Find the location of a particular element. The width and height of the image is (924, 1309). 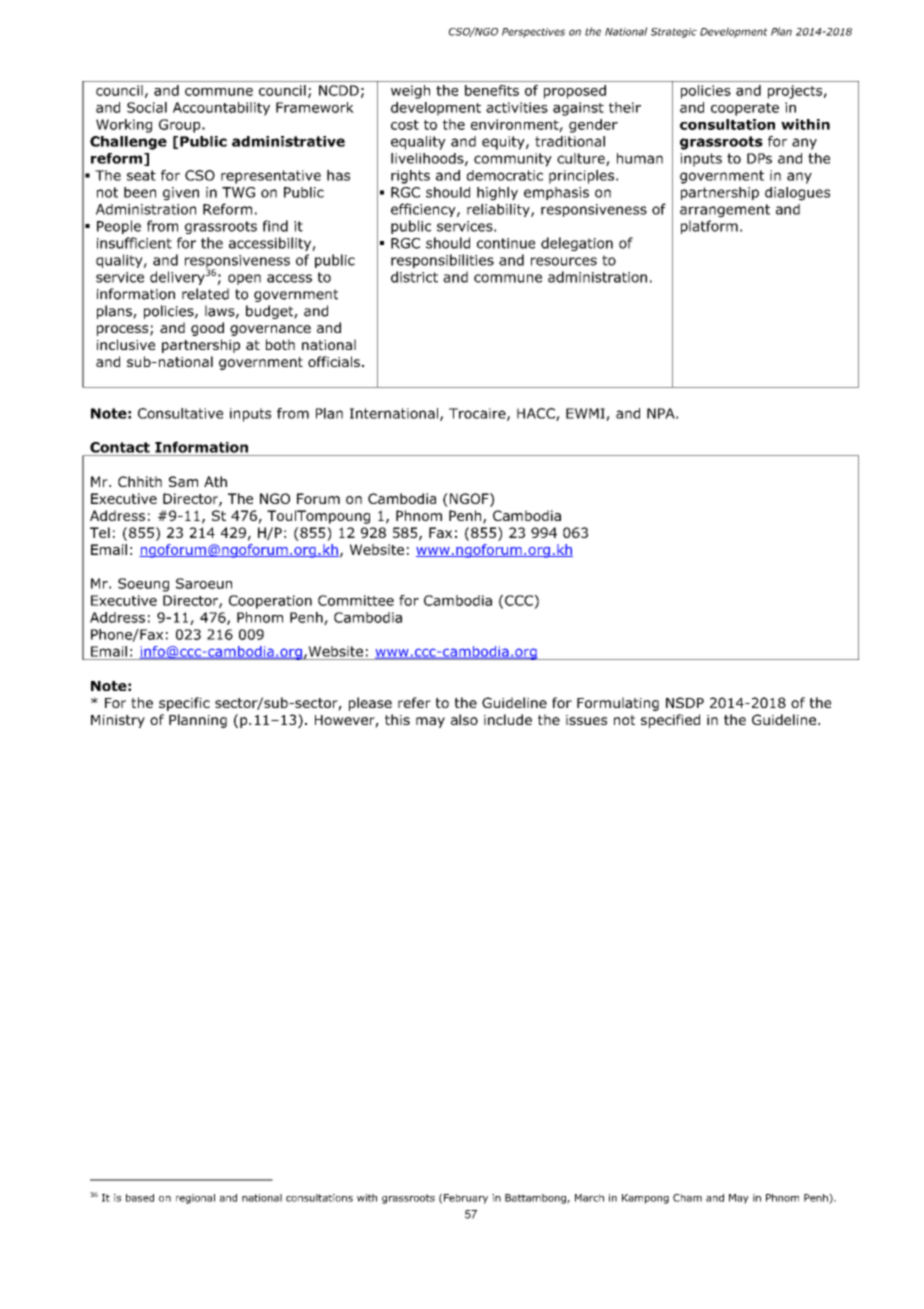

regional is located at coordinates (195, 1199).
